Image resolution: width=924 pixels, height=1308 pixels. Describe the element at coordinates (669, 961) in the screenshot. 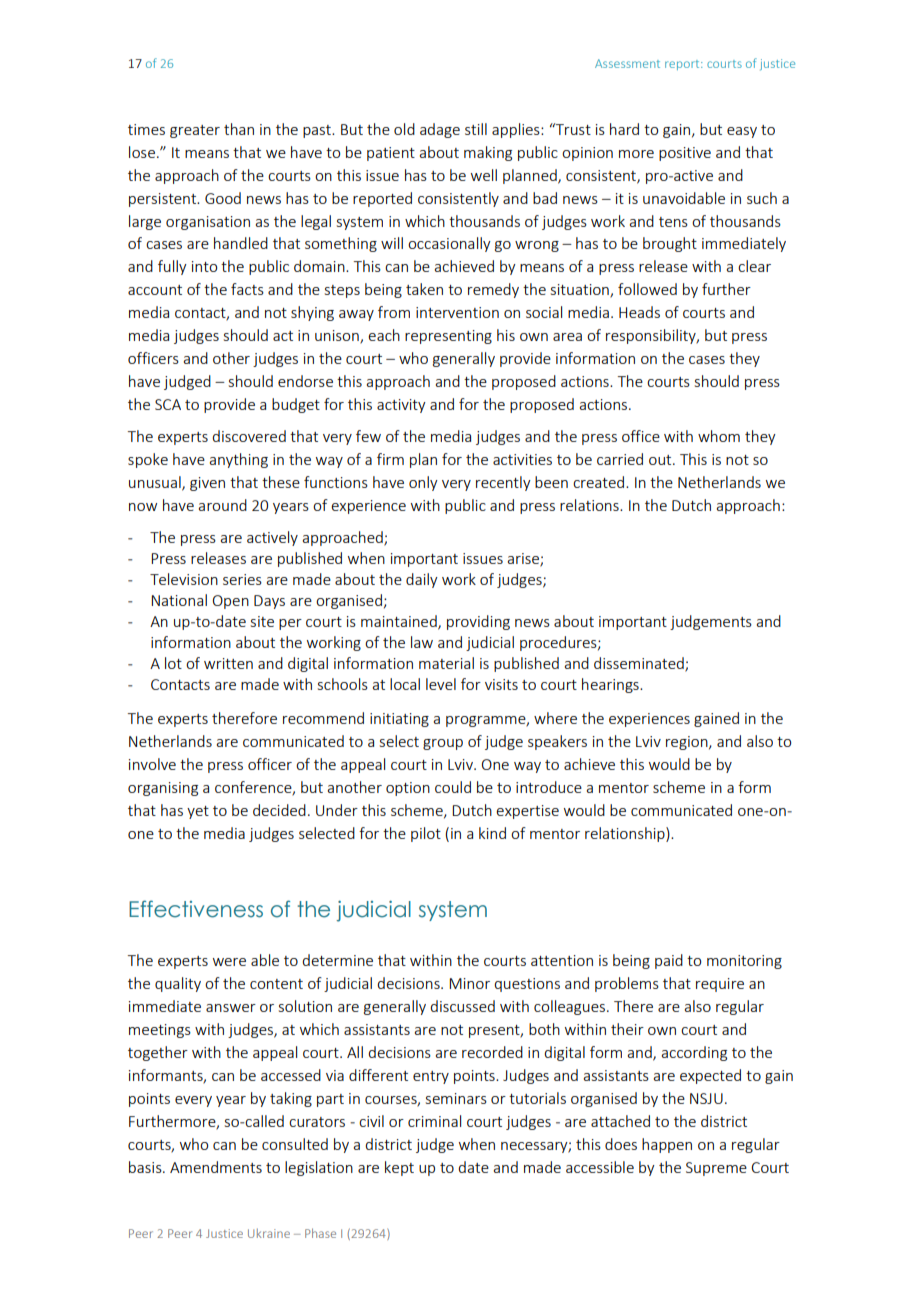

I see `paid` at that location.
